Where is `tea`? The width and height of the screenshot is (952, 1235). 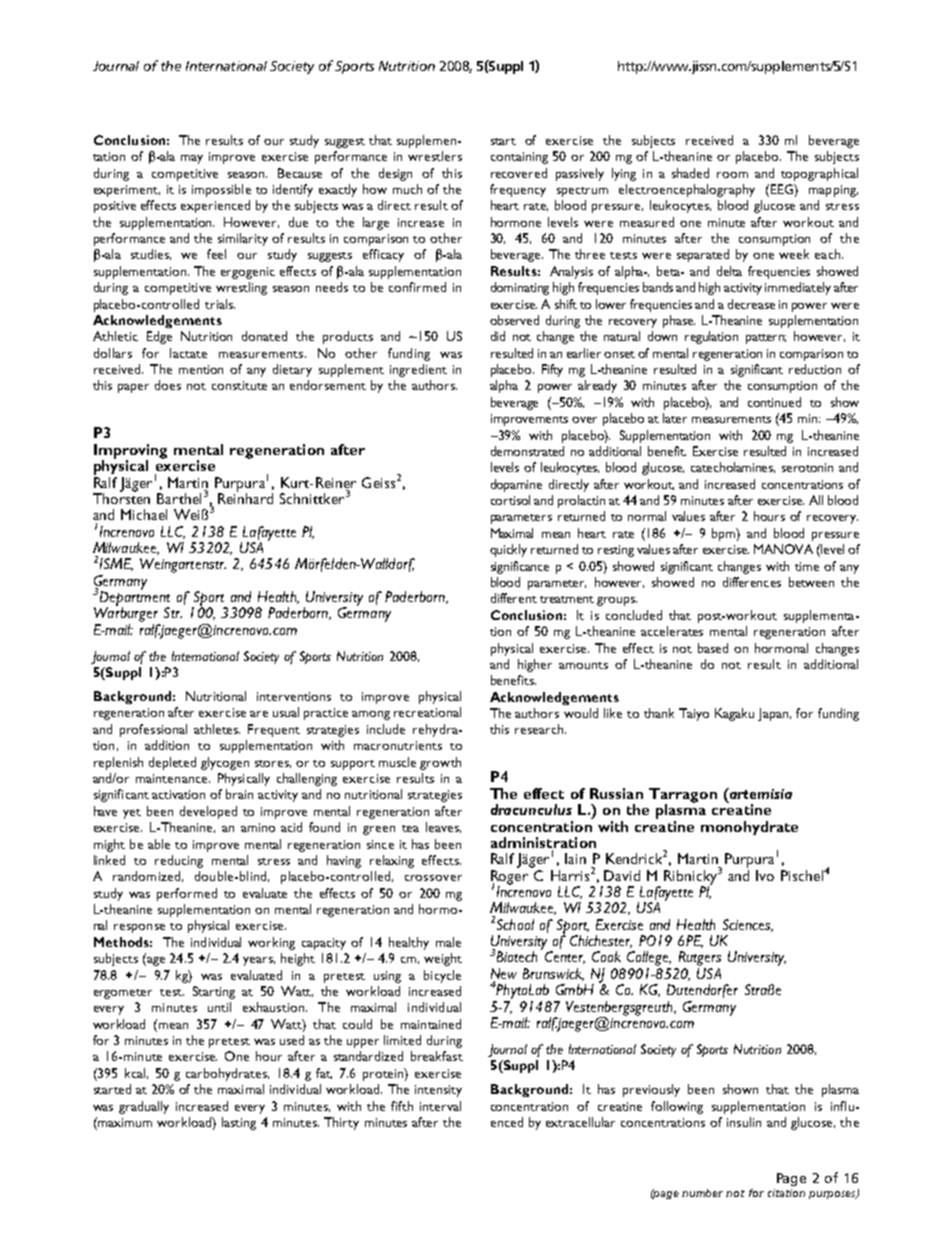 tea is located at coordinates (410, 828).
